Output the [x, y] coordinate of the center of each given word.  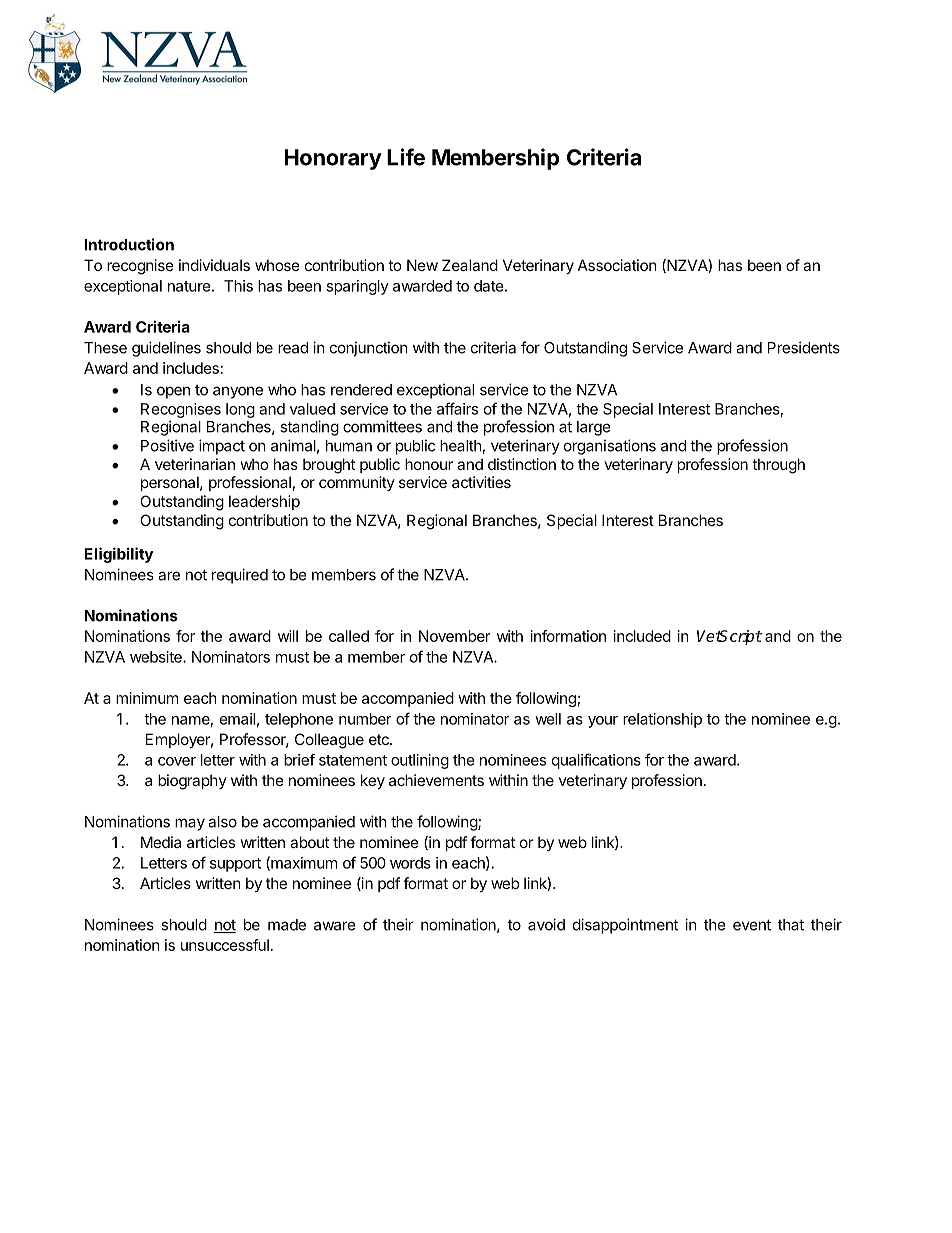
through [778, 466]
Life [406, 157]
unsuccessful [225, 945]
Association [617, 265]
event [752, 925]
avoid [546, 924]
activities [481, 482]
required [240, 576]
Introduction [129, 244]
